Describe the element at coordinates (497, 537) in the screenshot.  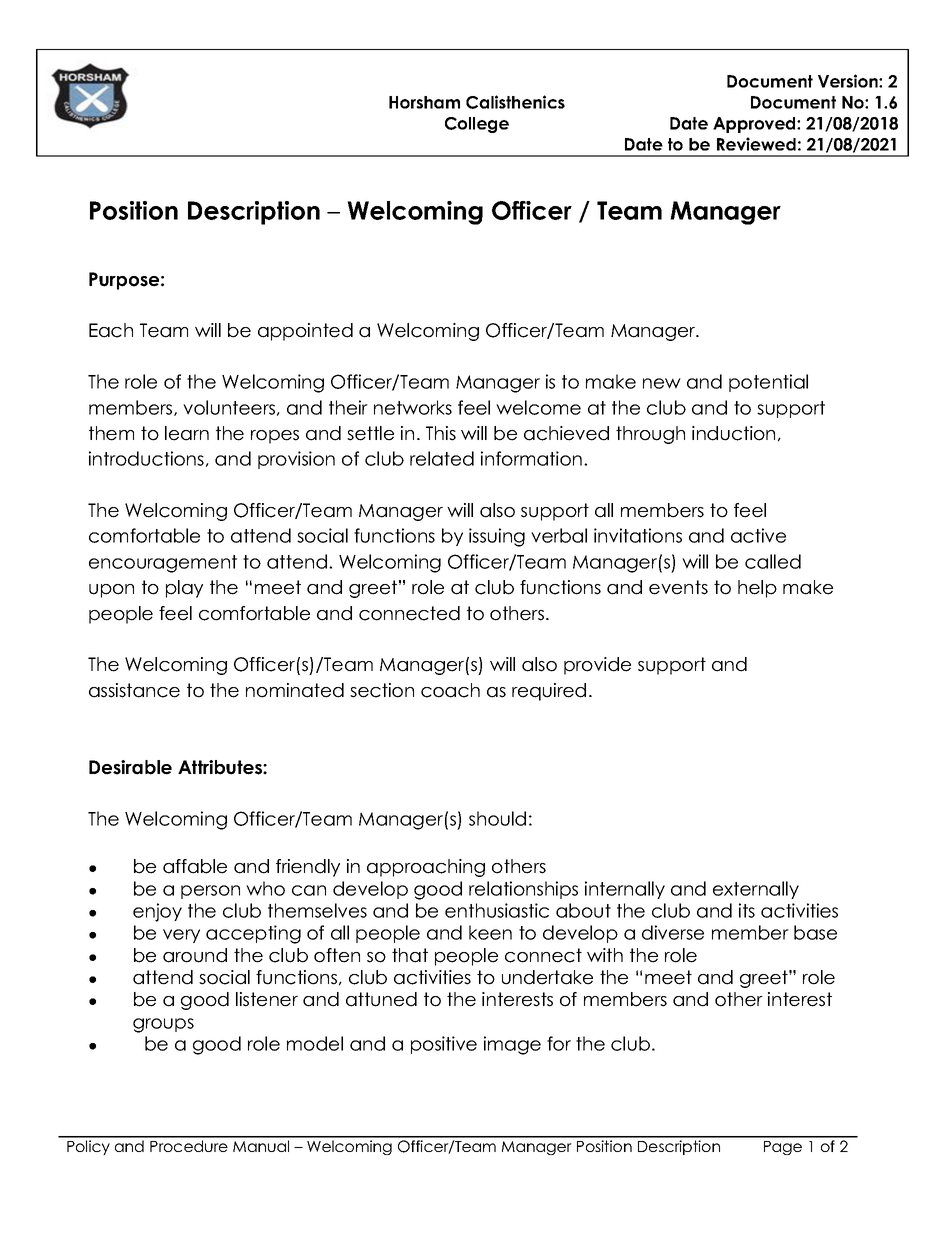
I see `issuing` at that location.
